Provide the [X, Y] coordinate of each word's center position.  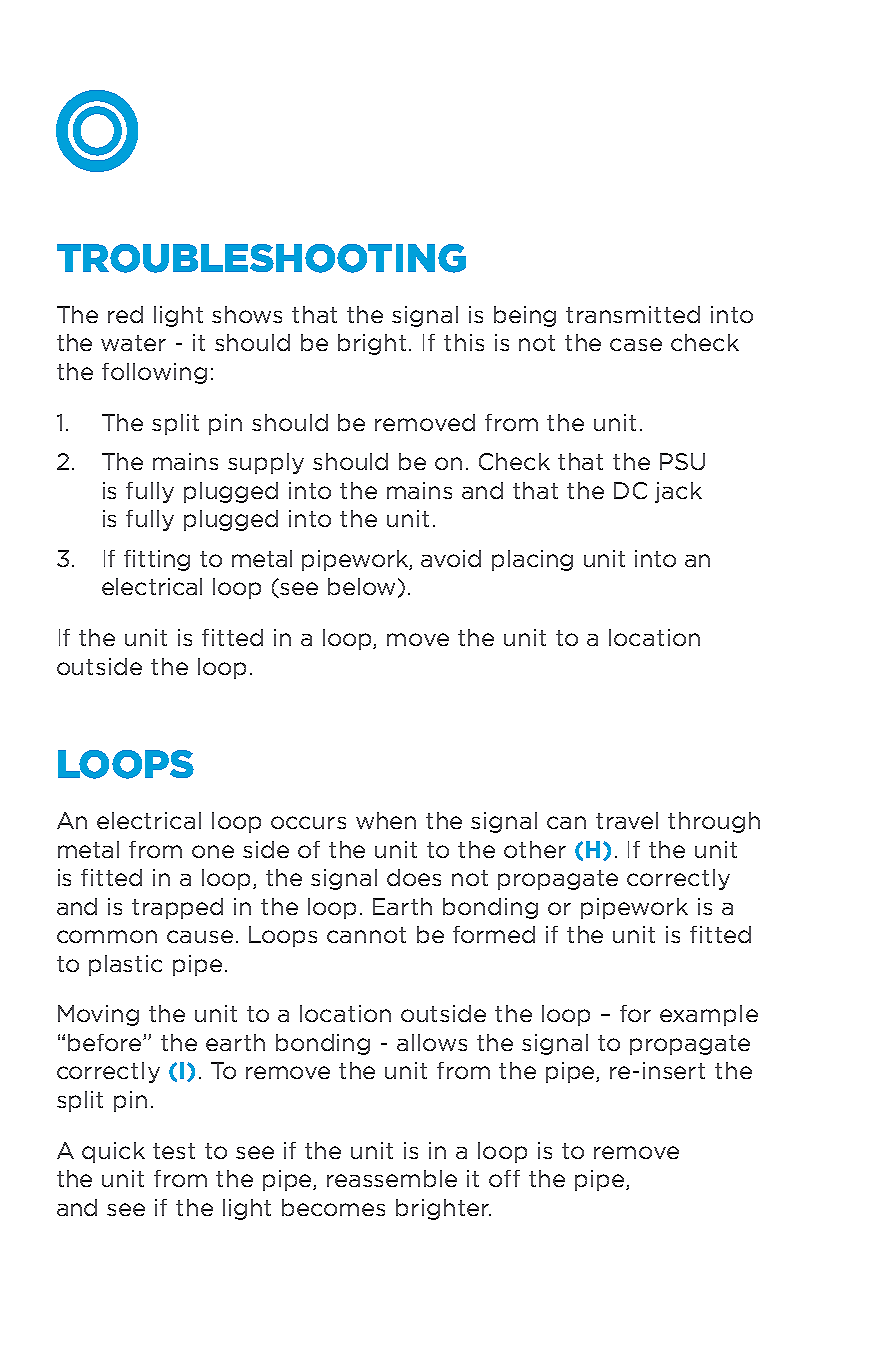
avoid [451, 558]
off [504, 1178]
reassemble [392, 1178]
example [709, 1015]
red [125, 314]
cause [200, 936]
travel [627, 820]
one [213, 851]
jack [678, 492]
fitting [157, 560]
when [386, 820]
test [174, 1151]
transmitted [633, 314]
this [464, 342]
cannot [366, 935]
